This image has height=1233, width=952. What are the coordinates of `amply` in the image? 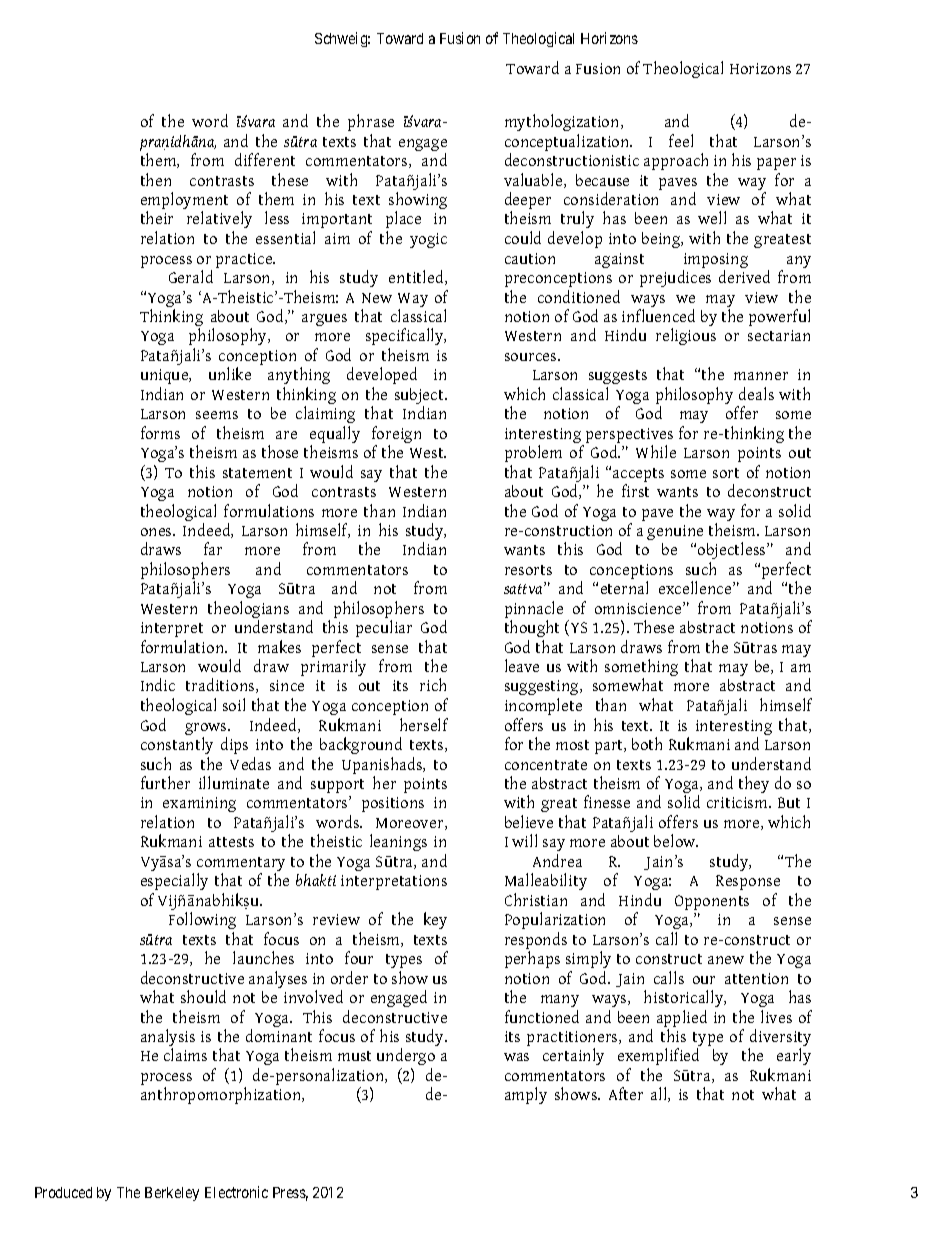 It's located at (526, 1095).
